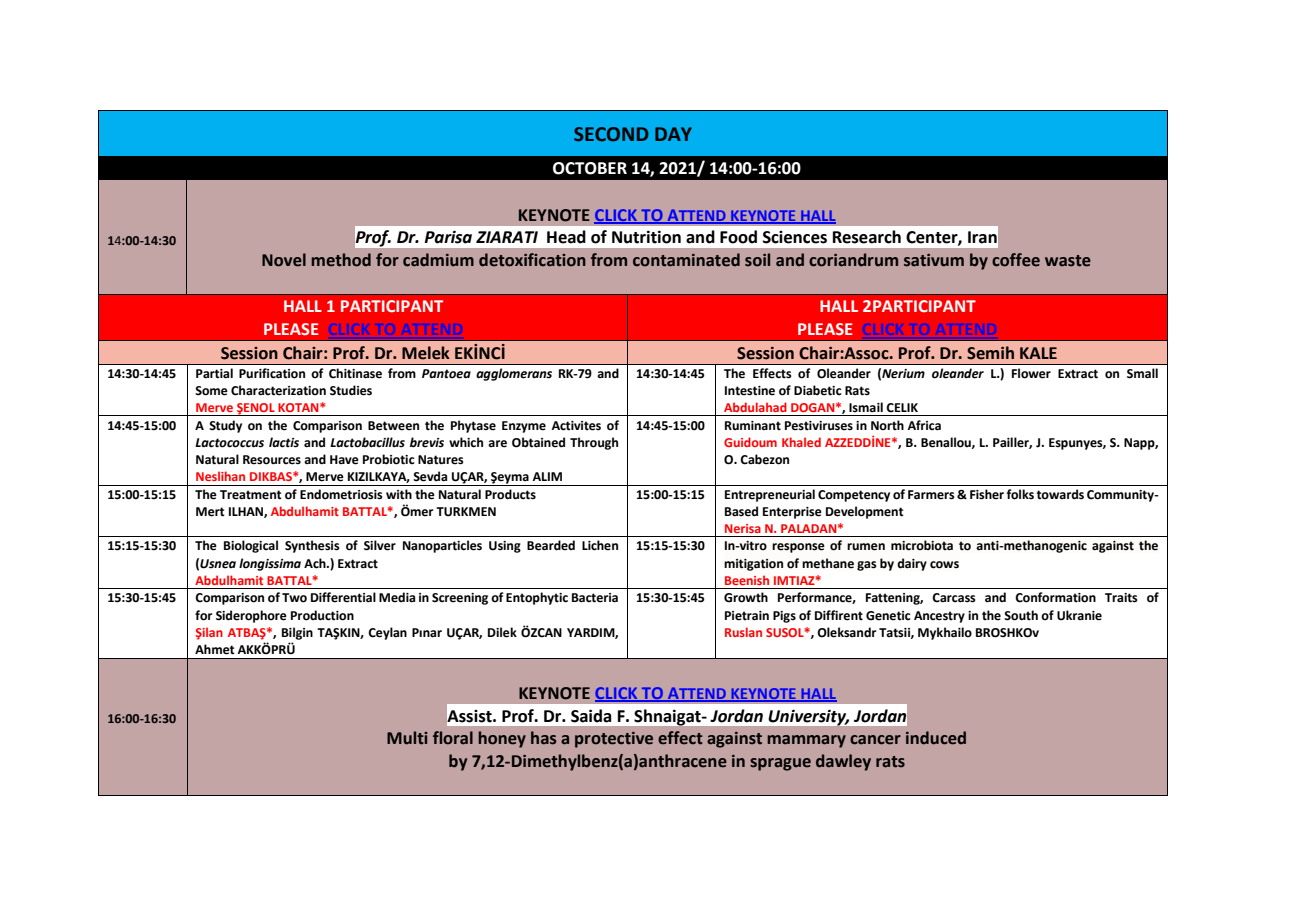 The image size is (1308, 924). What do you see at coordinates (407, 738) in the screenshot?
I see `Multi` at bounding box center [407, 738].
